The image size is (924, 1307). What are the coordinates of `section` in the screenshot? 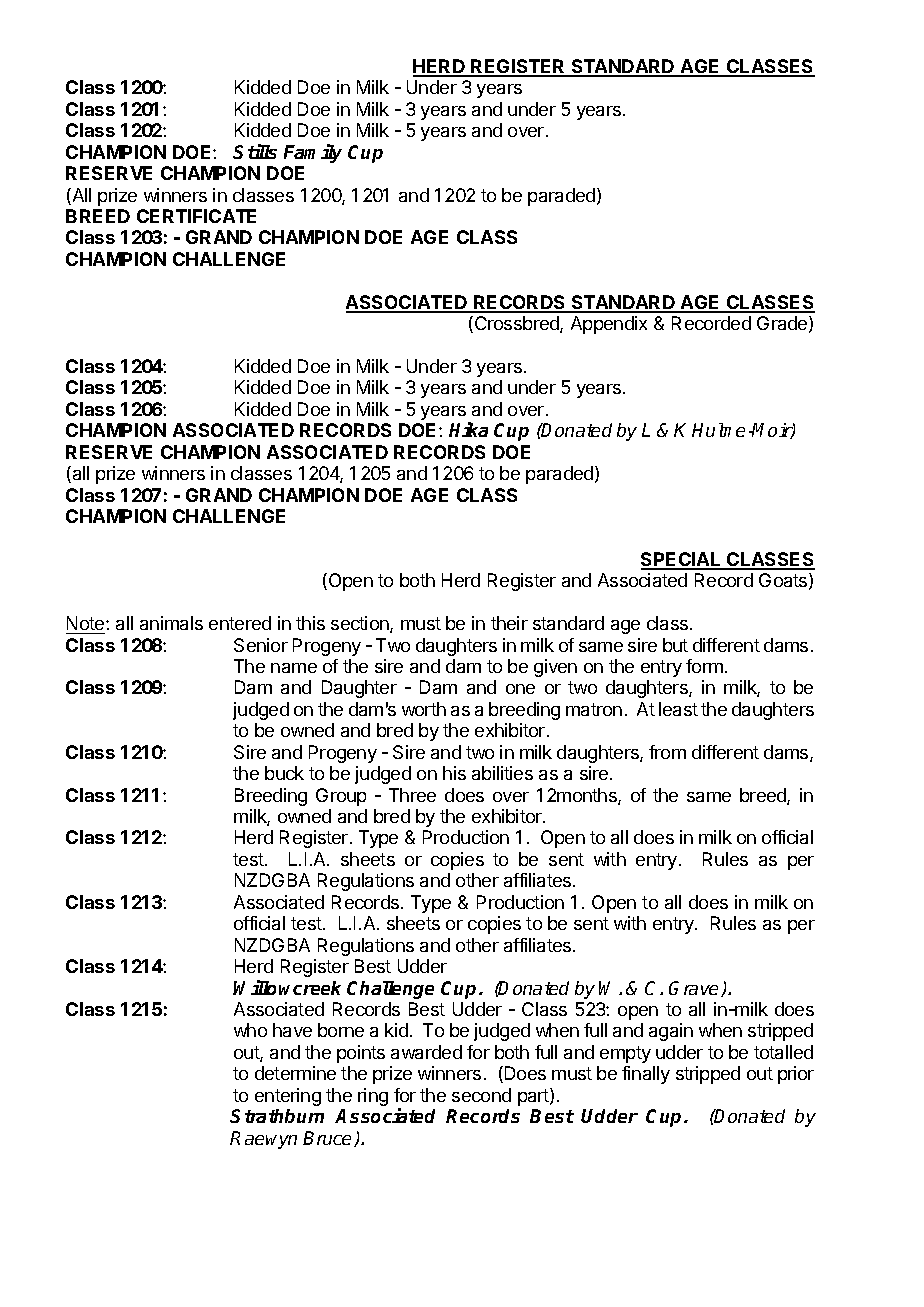 It's located at (361, 624).
